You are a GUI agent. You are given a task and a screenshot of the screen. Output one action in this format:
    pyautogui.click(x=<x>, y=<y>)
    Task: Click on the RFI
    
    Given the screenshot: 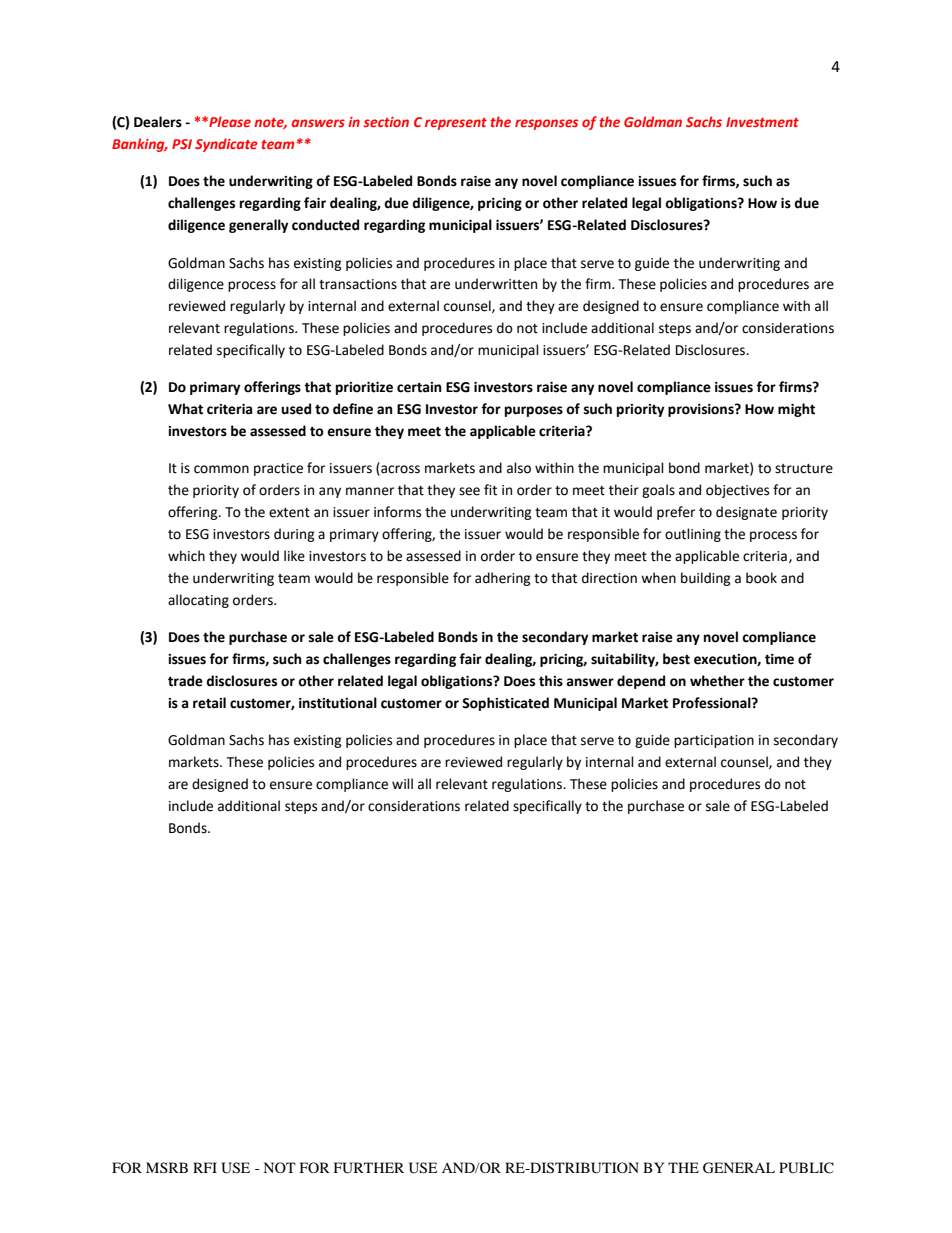 What is the action you would take?
    pyautogui.click(x=205, y=1167)
